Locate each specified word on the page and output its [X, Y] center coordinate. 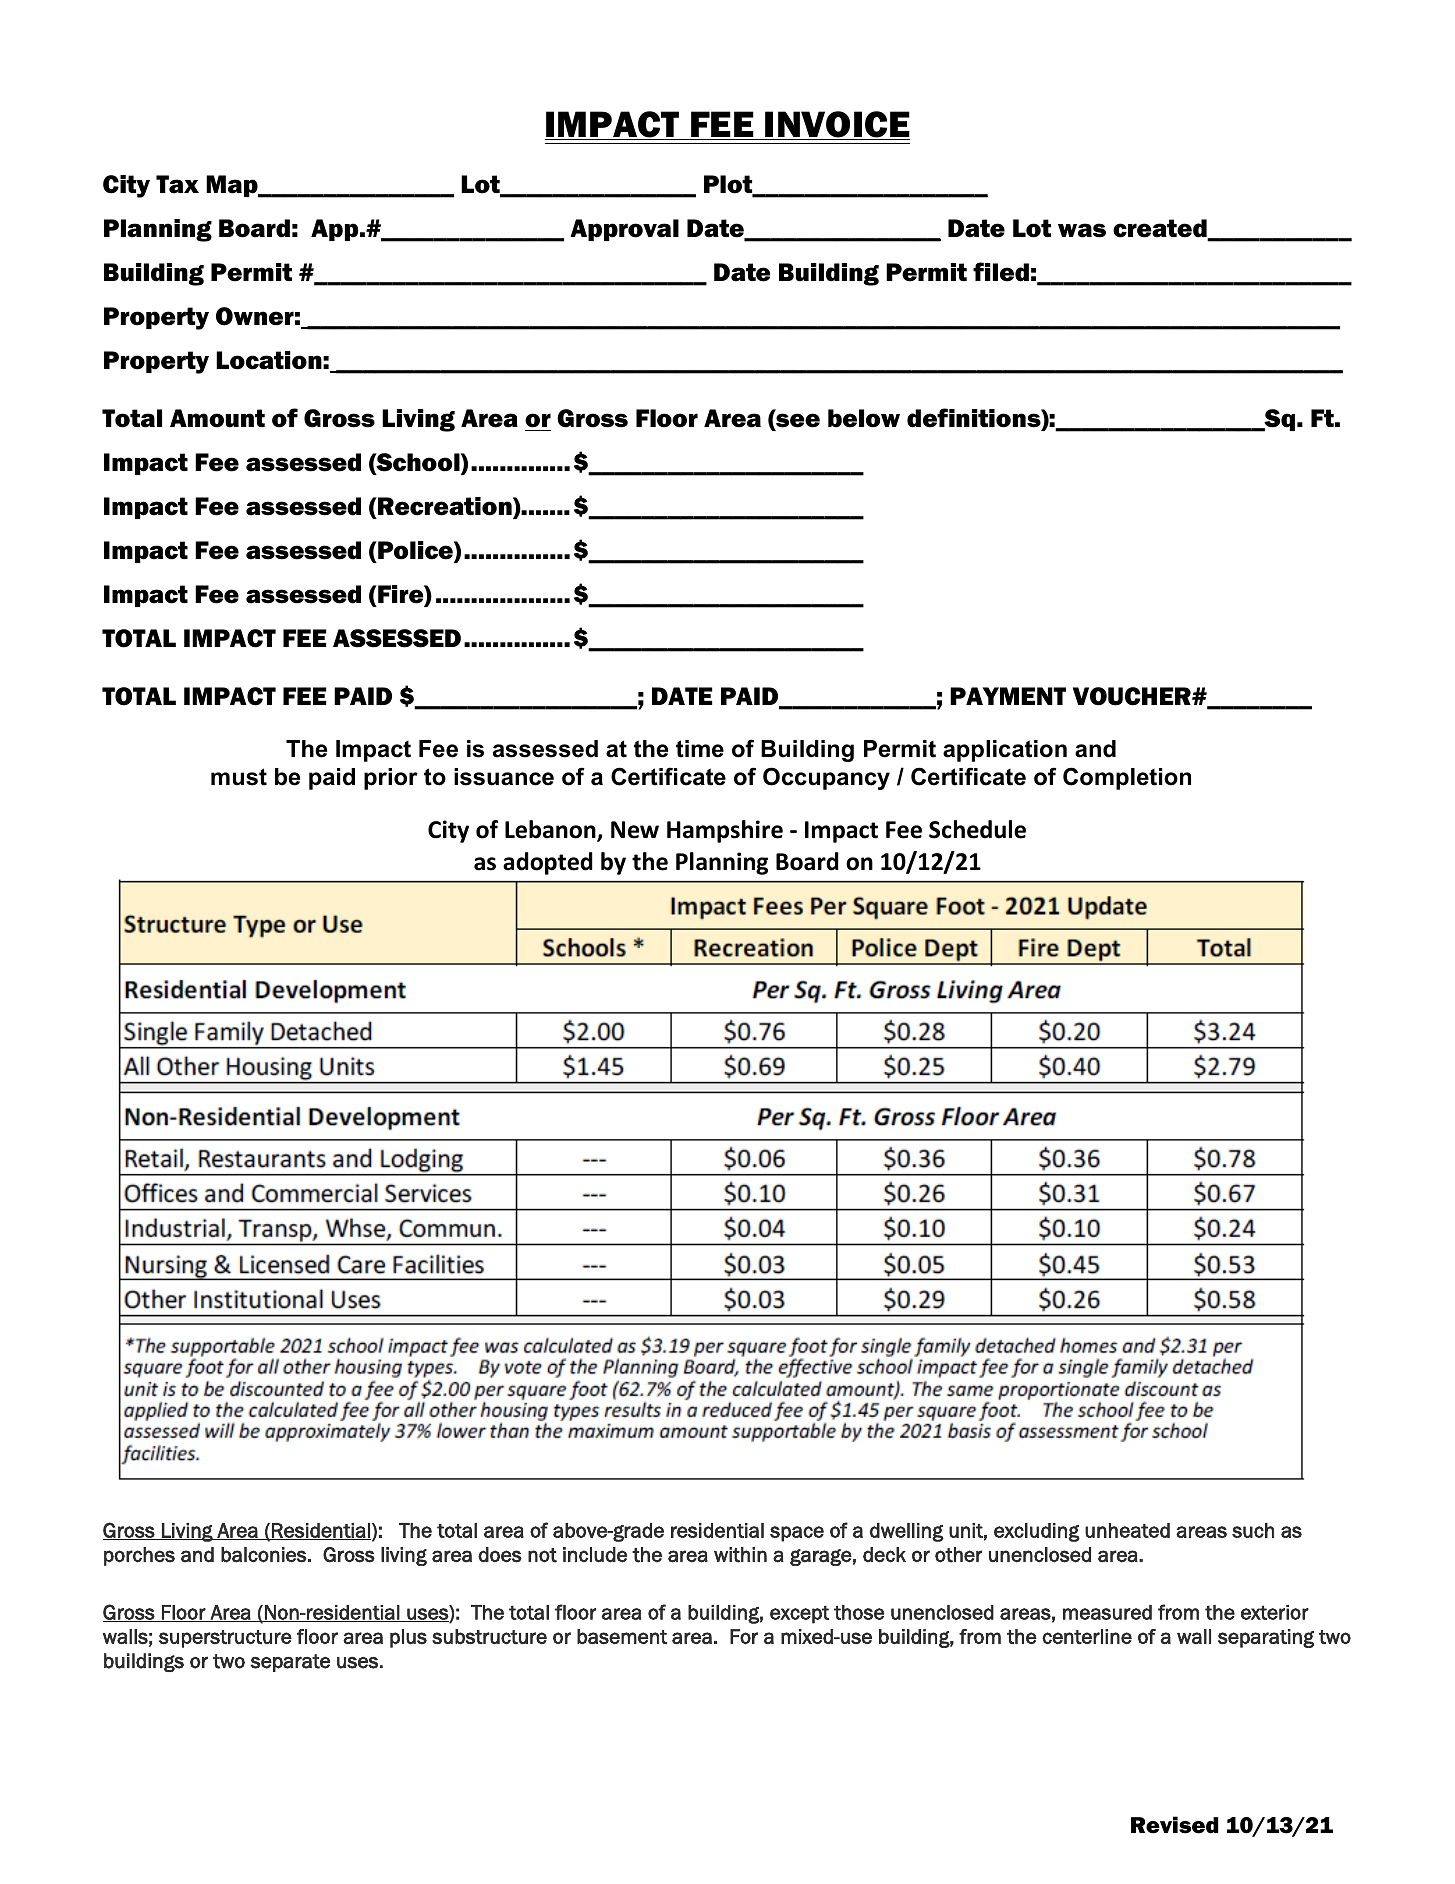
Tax [177, 184]
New [635, 830]
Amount [217, 418]
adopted [548, 863]
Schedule [977, 829]
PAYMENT [1008, 696]
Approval [624, 230]
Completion [1127, 778]
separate [290, 1663]
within [740, 1555]
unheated [1127, 1530]
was [1082, 230]
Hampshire [725, 831]
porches [139, 1556]
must [239, 777]
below [864, 418]
